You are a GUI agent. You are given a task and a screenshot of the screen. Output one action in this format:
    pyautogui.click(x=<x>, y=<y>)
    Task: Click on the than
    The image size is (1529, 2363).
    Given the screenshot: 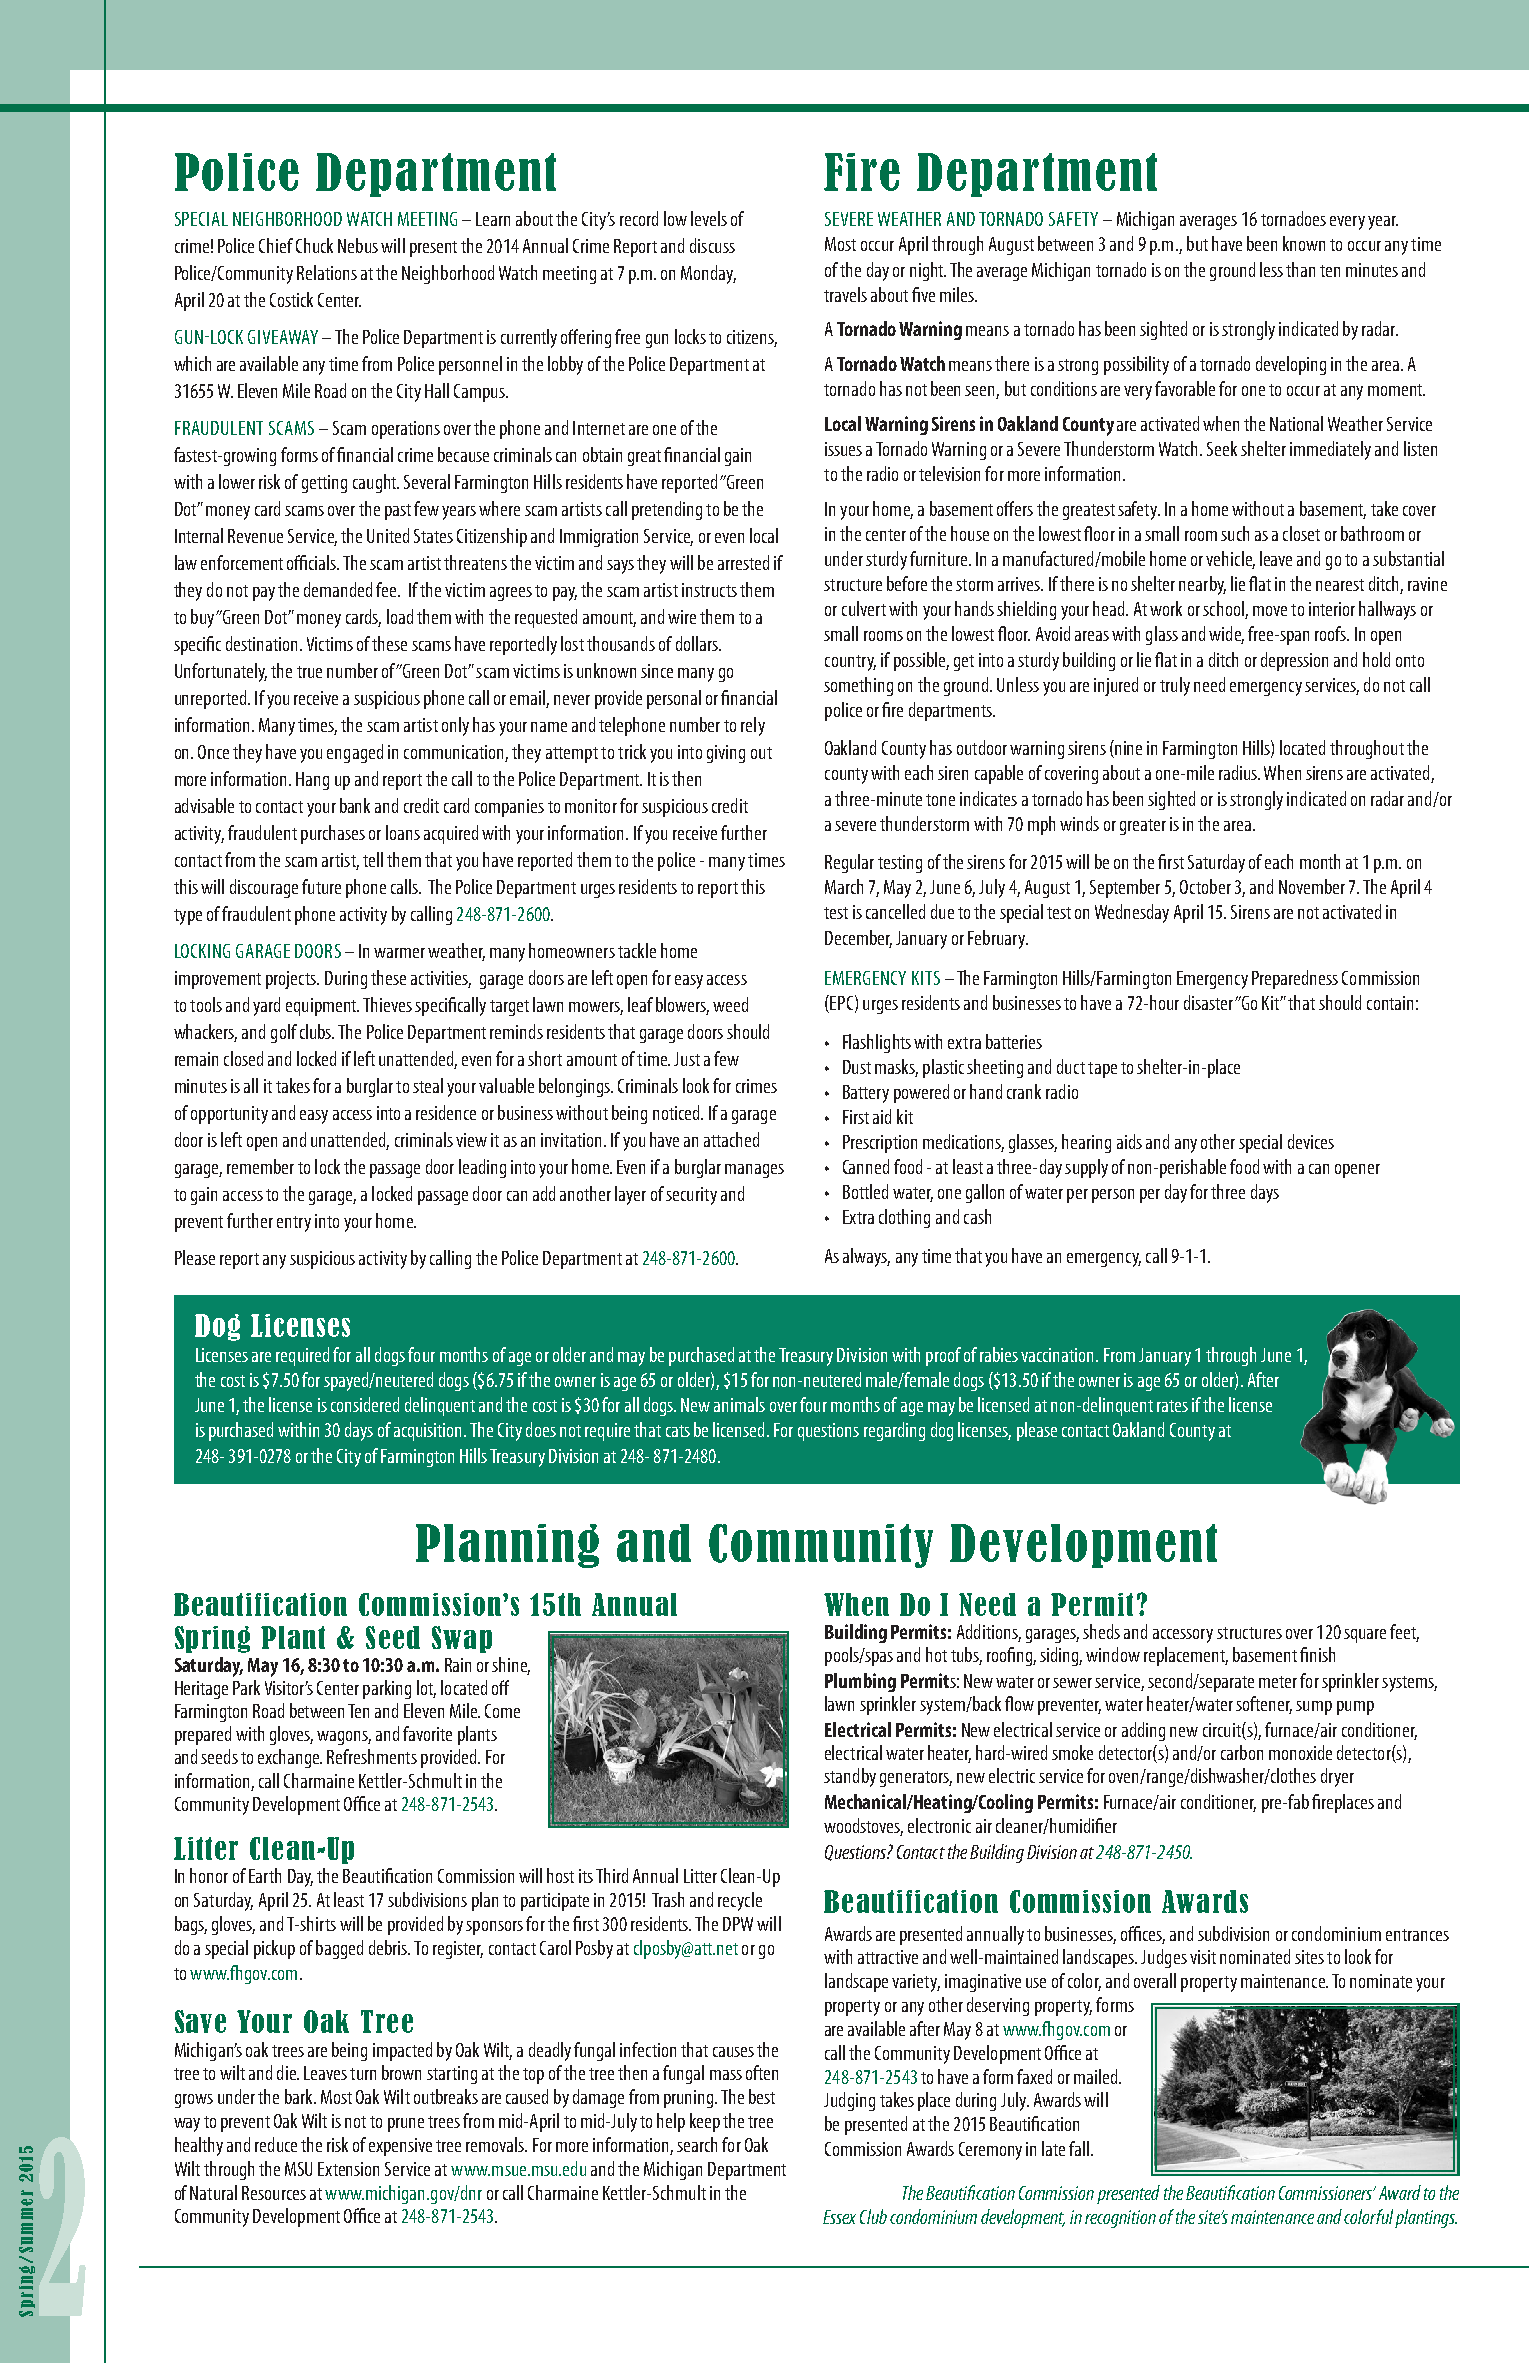 What is the action you would take?
    pyautogui.click(x=1300, y=269)
